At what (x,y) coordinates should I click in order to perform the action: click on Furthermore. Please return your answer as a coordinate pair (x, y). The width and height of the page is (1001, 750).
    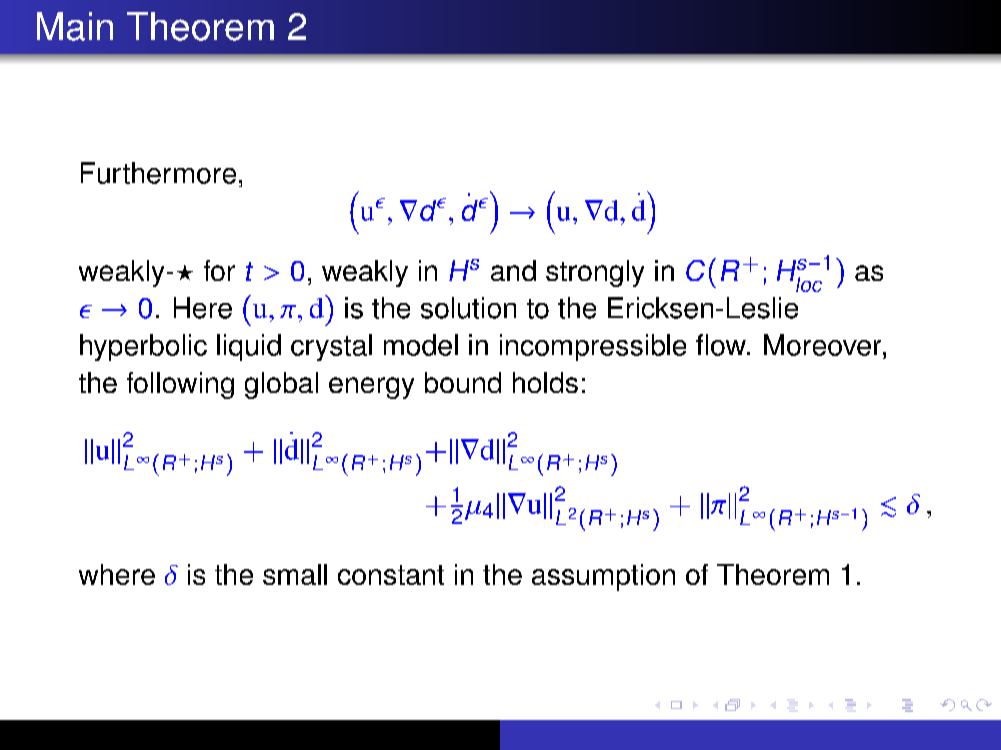
    Looking at the image, I should click on (158, 173).
